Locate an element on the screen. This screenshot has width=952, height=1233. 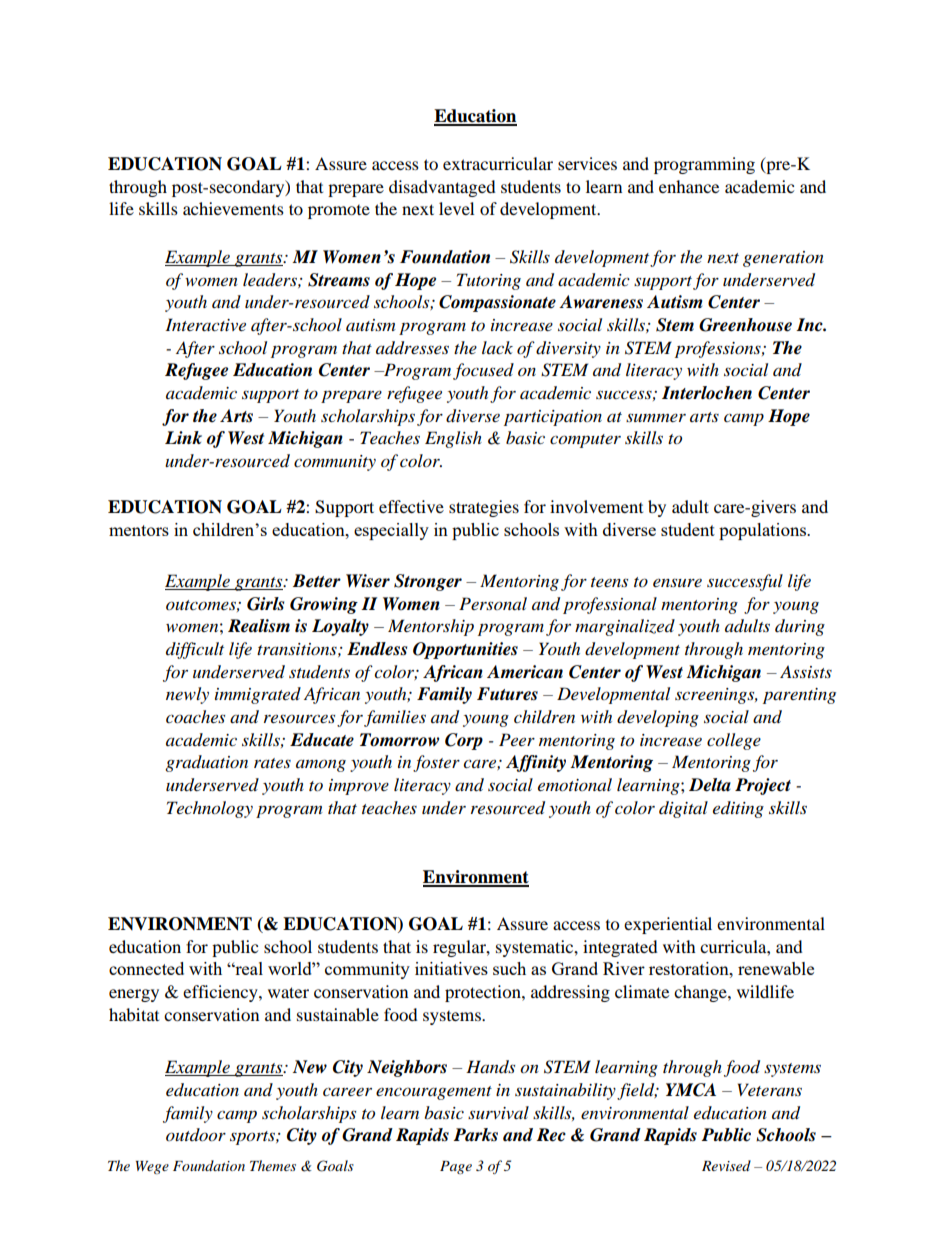
initiatives is located at coordinates (451, 968).
